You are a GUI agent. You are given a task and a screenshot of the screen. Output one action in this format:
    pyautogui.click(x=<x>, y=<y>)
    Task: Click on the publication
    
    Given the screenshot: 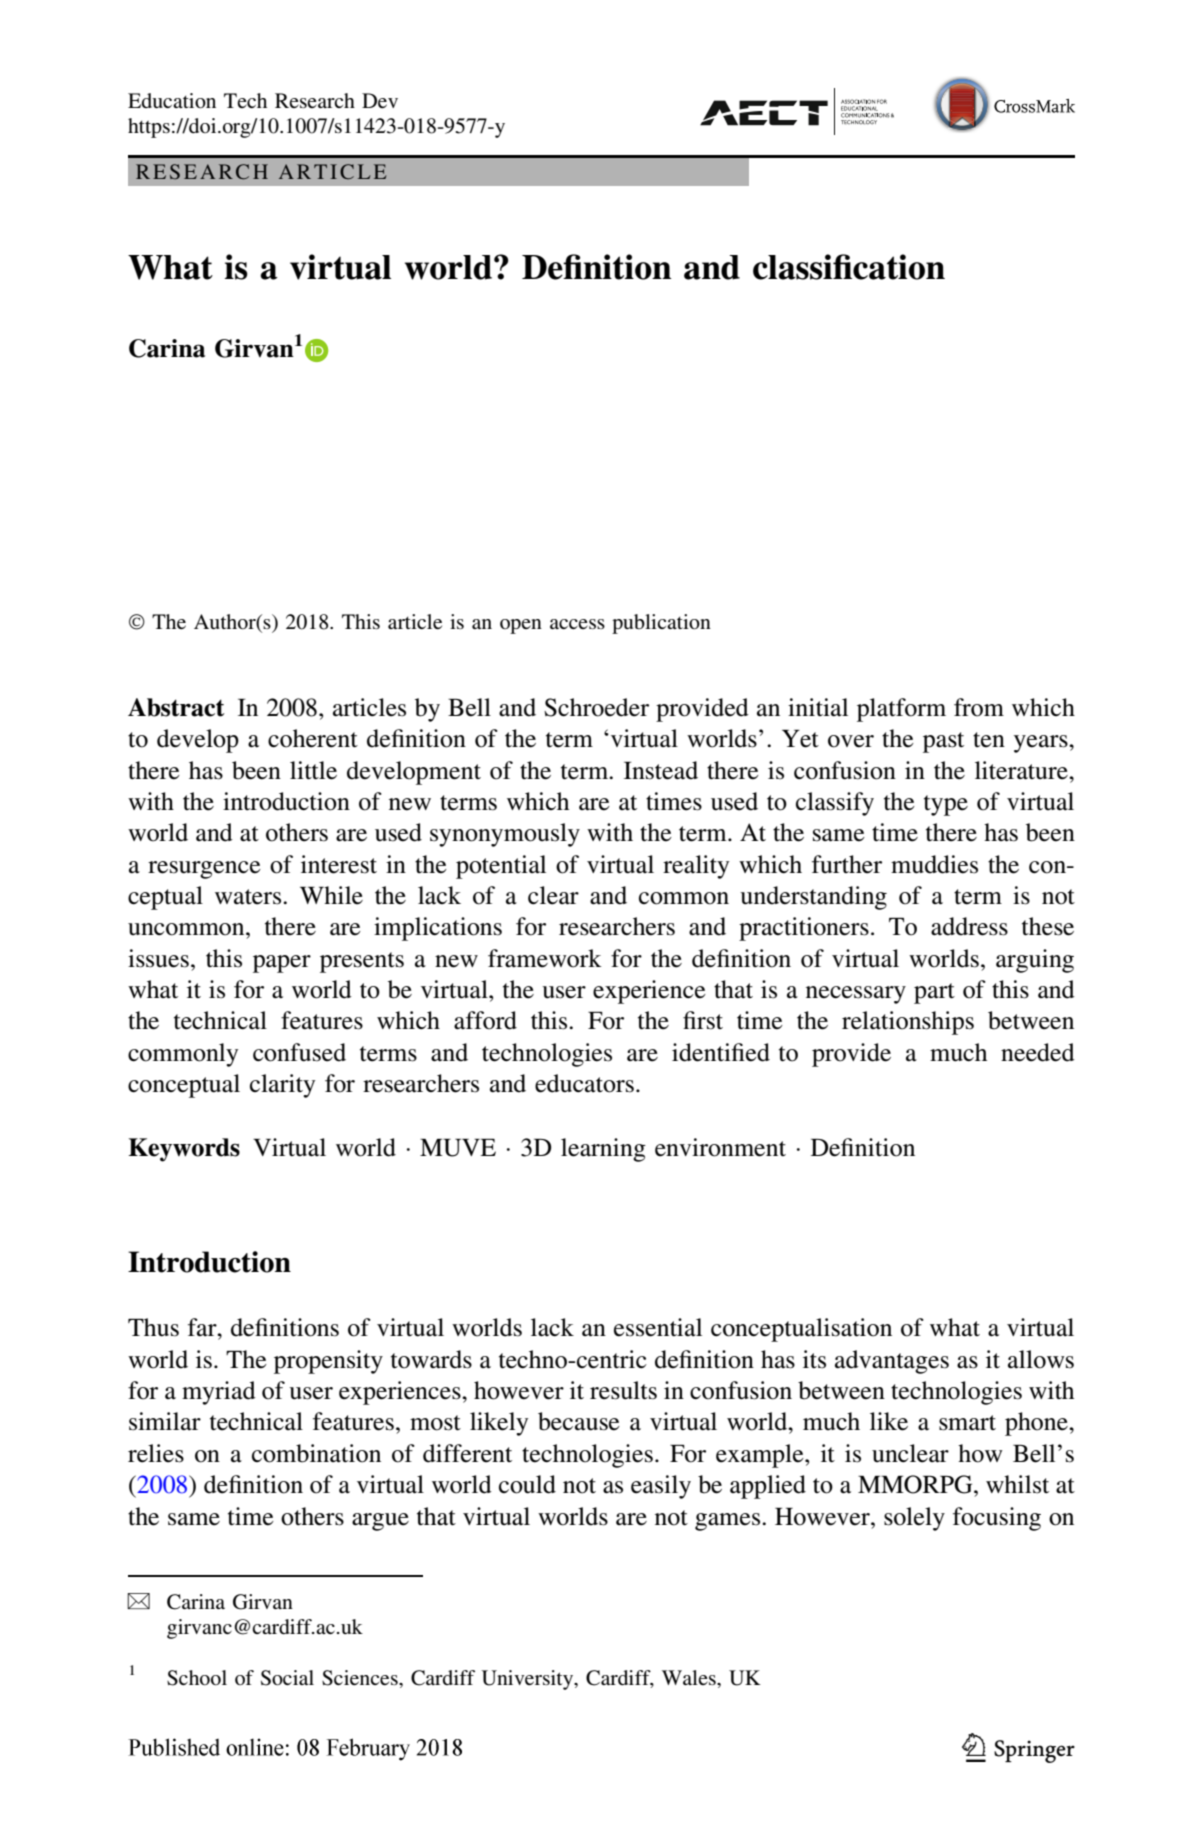 What is the action you would take?
    pyautogui.click(x=661, y=624)
